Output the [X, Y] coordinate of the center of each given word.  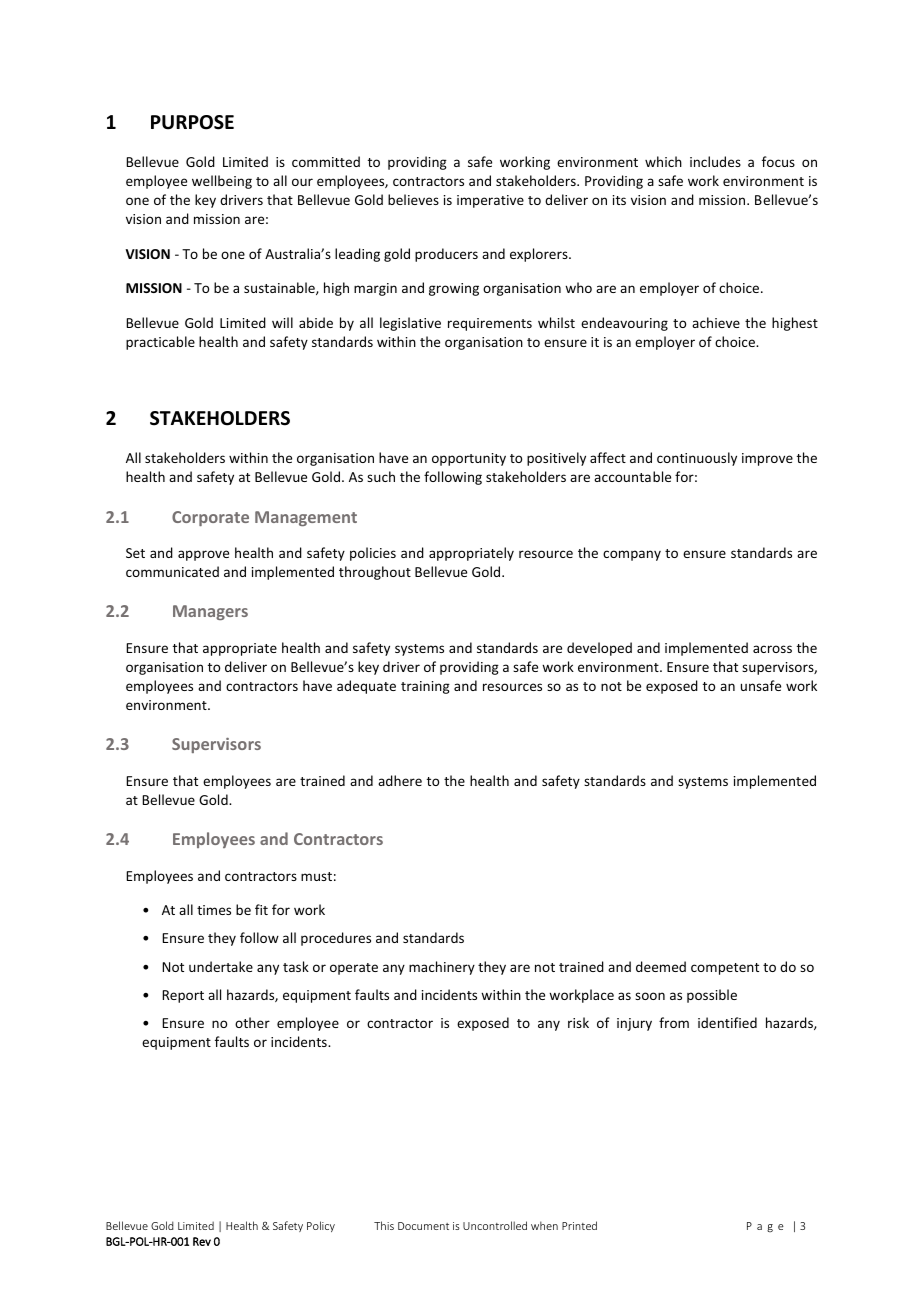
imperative [490, 201]
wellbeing [222, 182]
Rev [202, 1241]
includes [715, 161]
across [772, 649]
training [425, 687]
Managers [210, 612]
